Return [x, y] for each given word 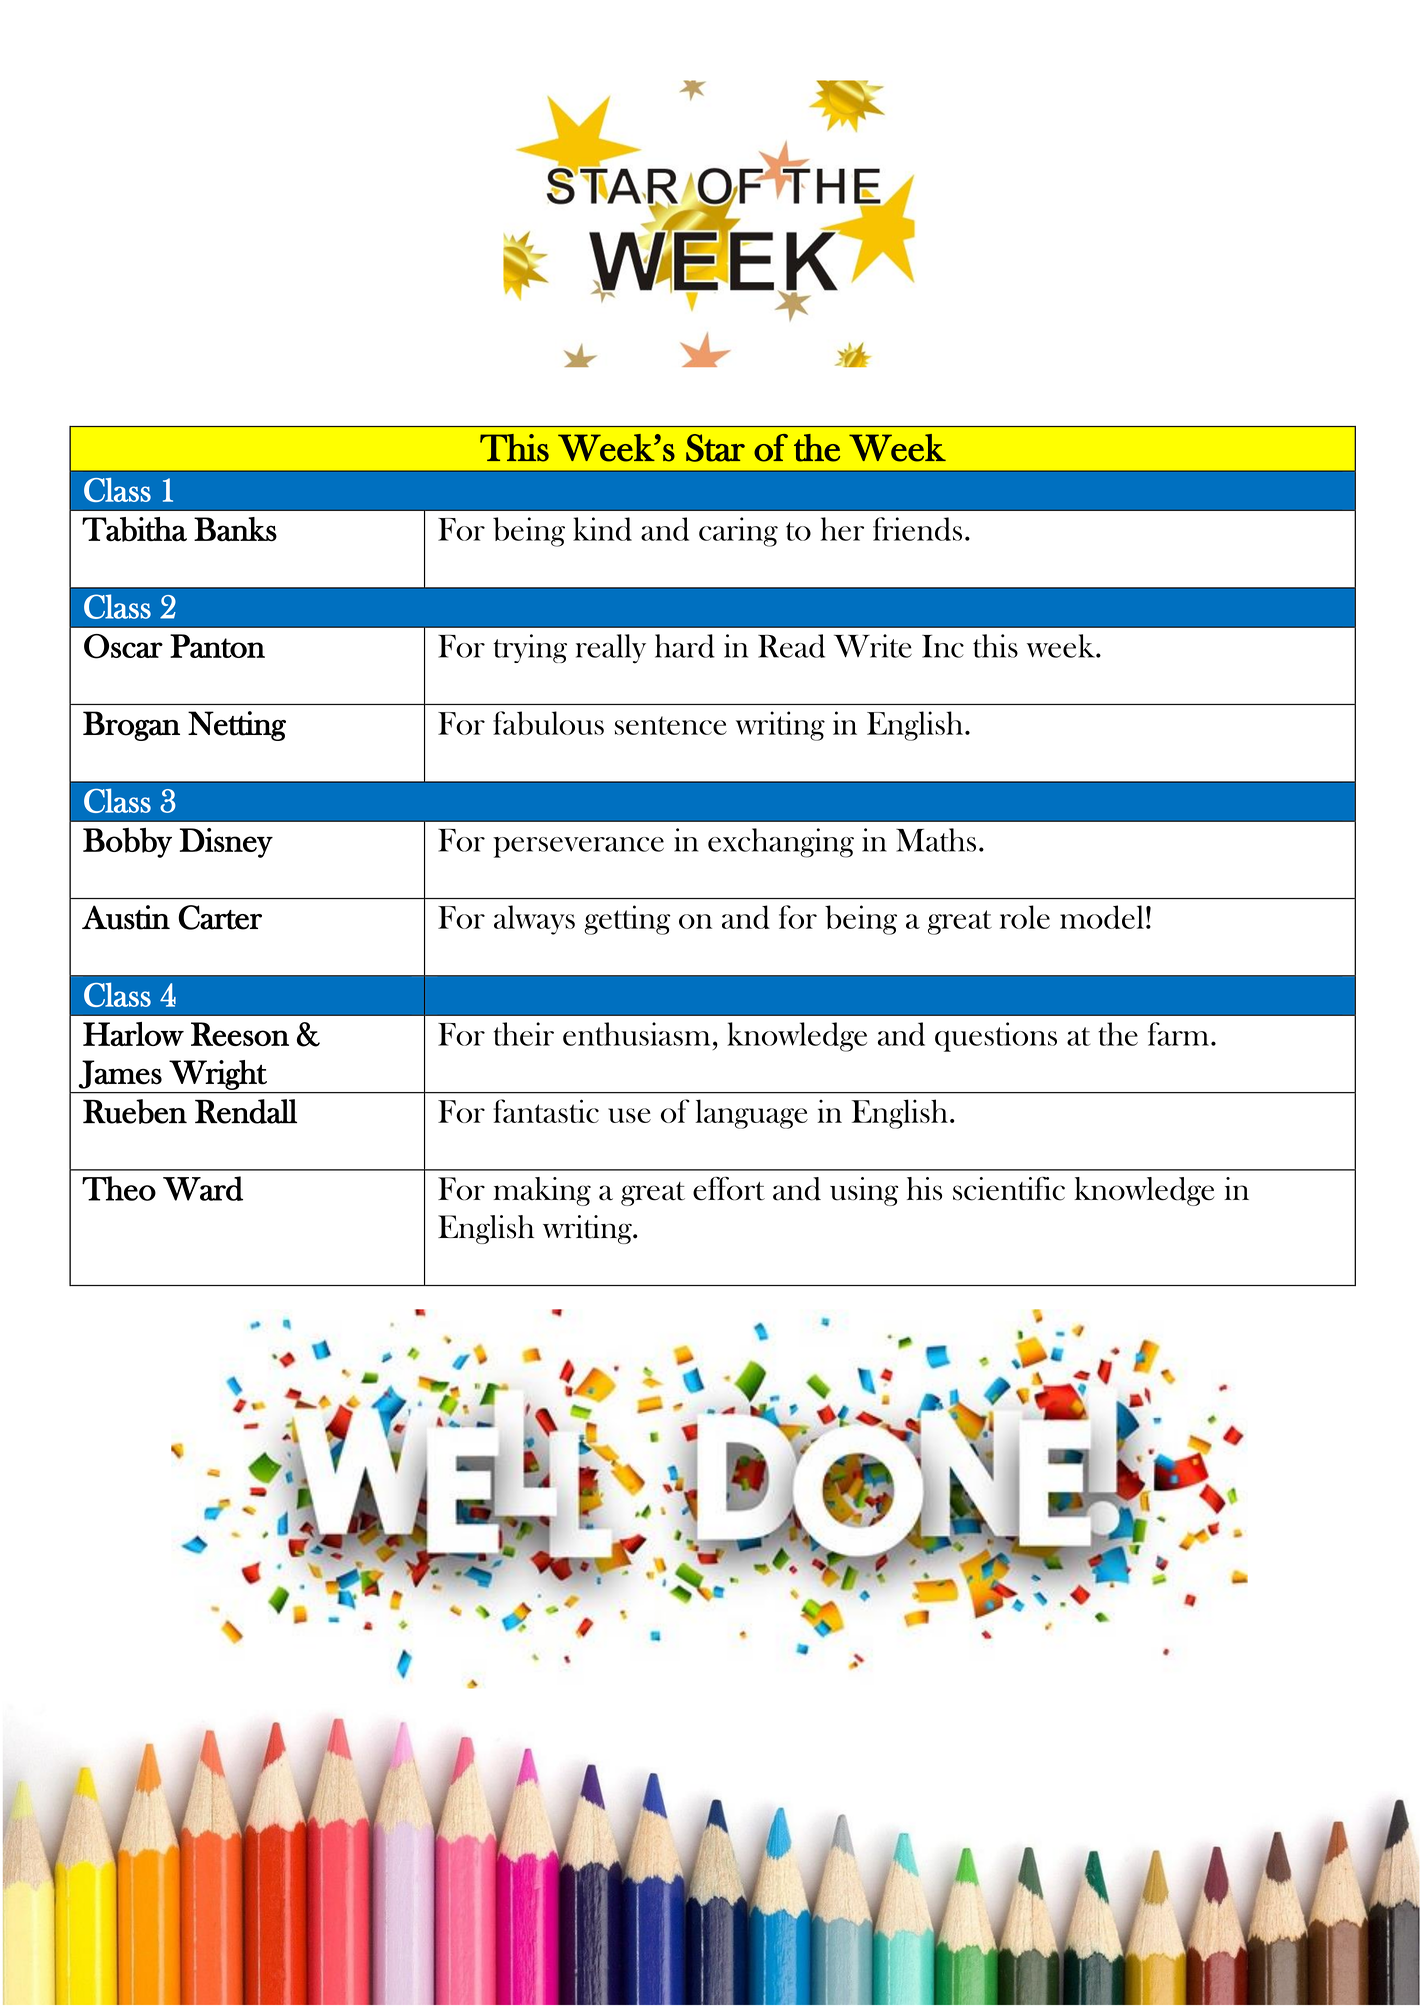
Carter [220, 917]
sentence [671, 725]
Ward [203, 1188]
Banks [235, 529]
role [1025, 917]
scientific [1009, 1188]
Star [715, 448]
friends [917, 529]
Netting [237, 726]
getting [627, 920]
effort [729, 1188]
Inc [943, 646]
